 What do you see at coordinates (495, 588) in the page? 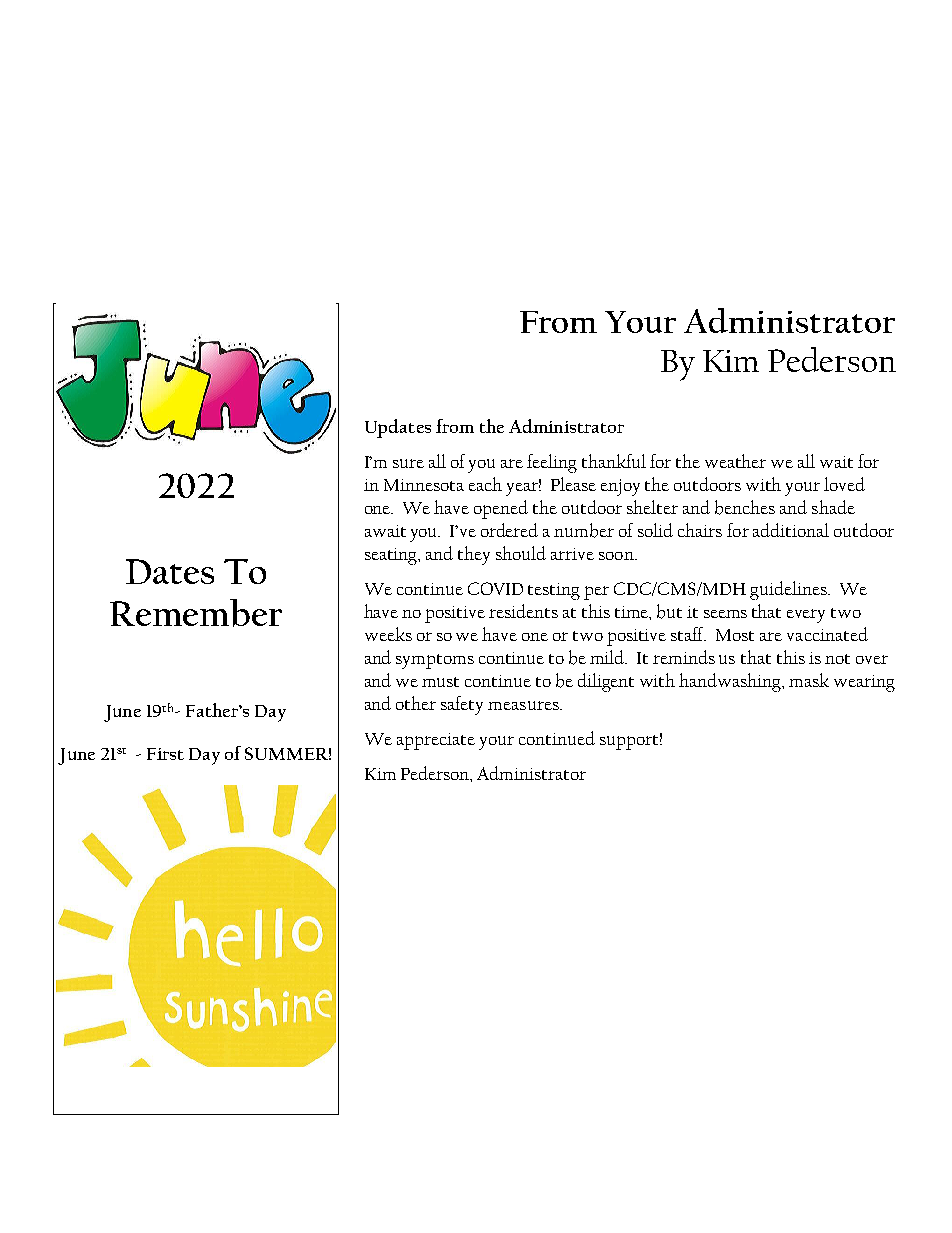
I see `COVID` at bounding box center [495, 588].
